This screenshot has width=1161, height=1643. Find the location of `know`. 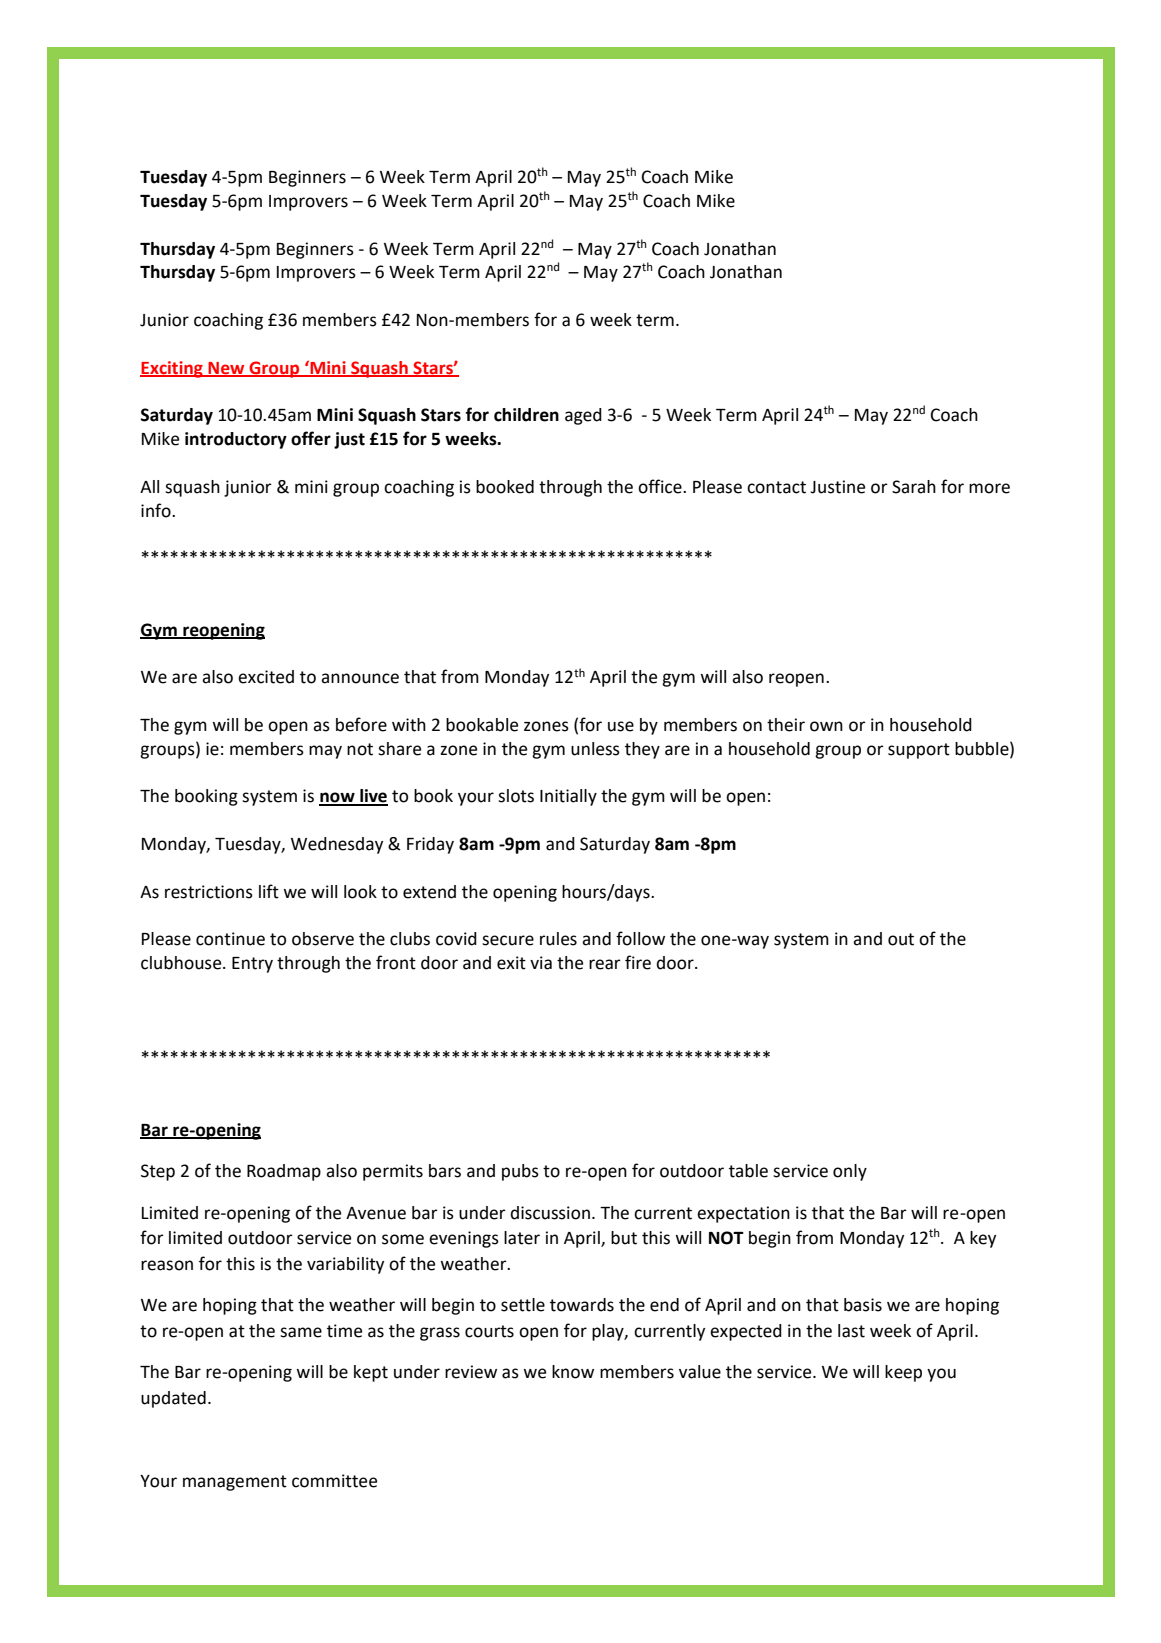

know is located at coordinates (573, 1372).
